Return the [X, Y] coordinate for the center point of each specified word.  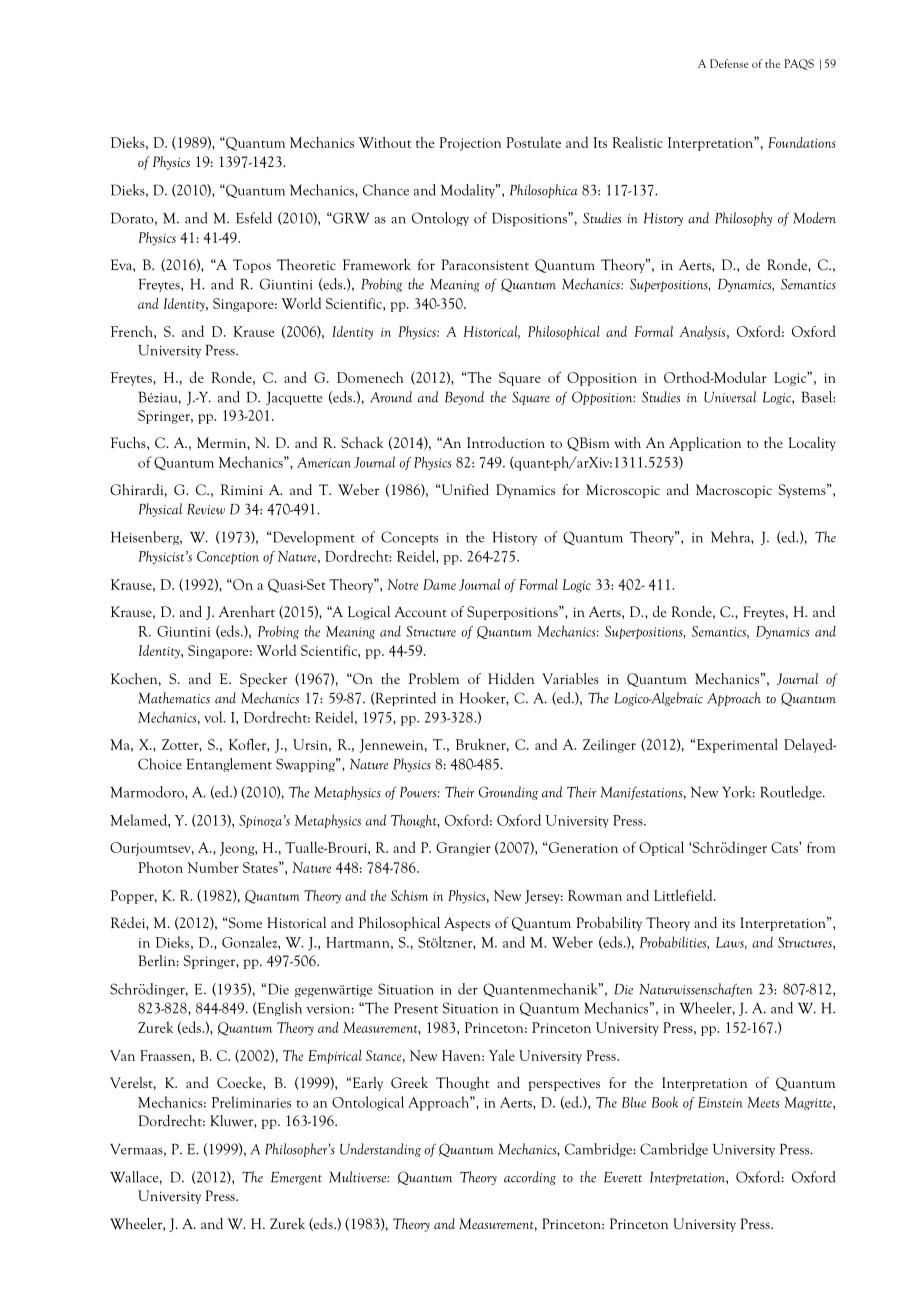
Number [213, 867]
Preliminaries [251, 1102]
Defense [729, 63]
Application [705, 444]
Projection [470, 144]
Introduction [506, 442]
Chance [386, 190]
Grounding [508, 793]
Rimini [242, 489]
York [738, 792]
